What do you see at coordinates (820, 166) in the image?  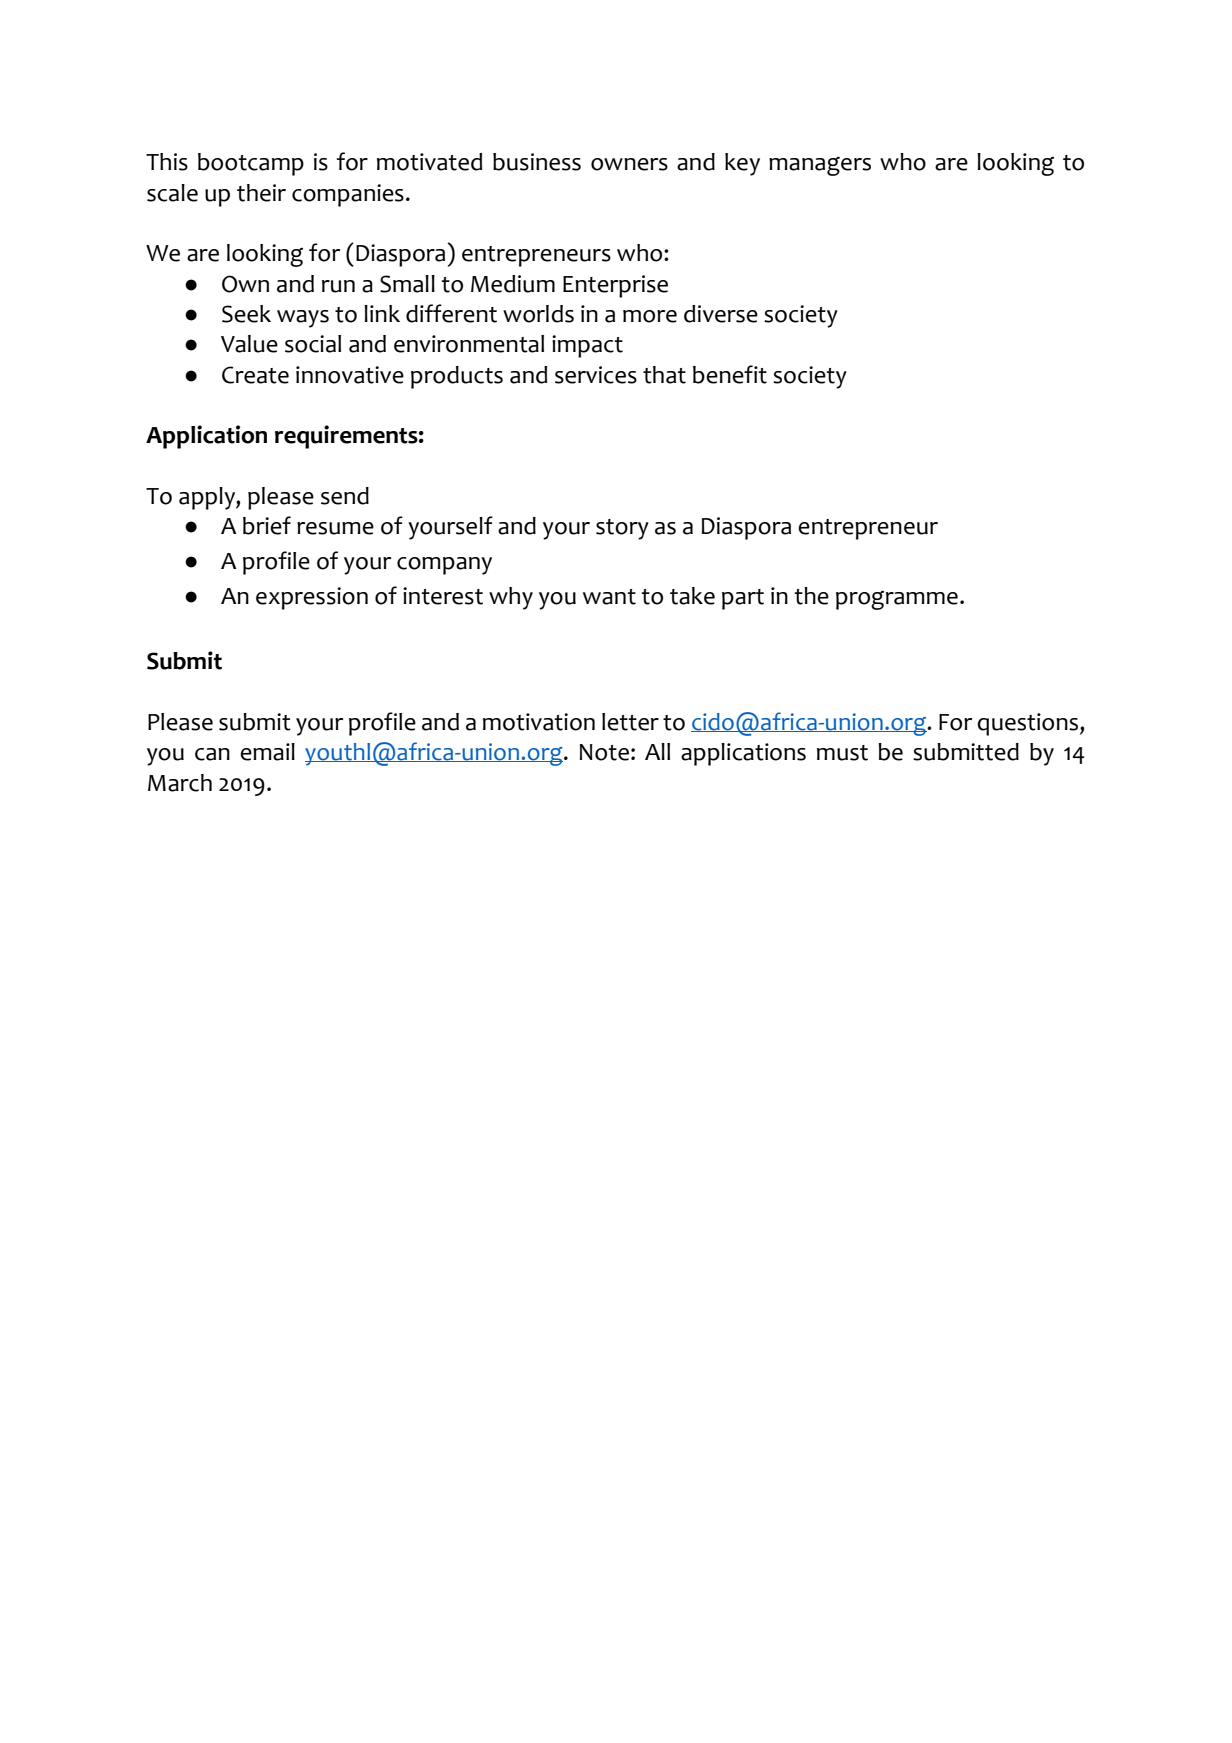 I see `managers` at bounding box center [820, 166].
